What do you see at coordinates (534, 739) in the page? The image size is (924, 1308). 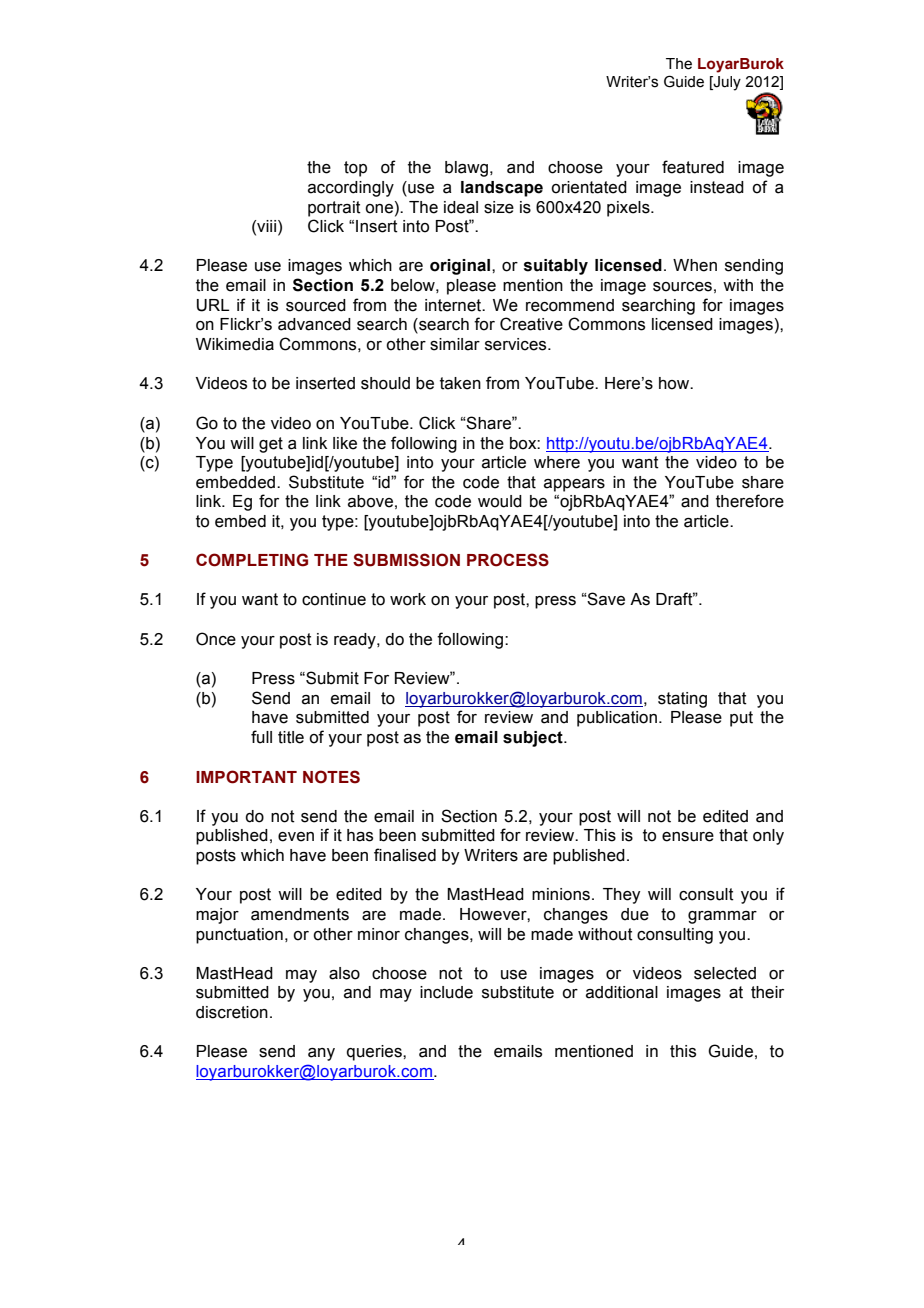 I see `subject` at bounding box center [534, 739].
